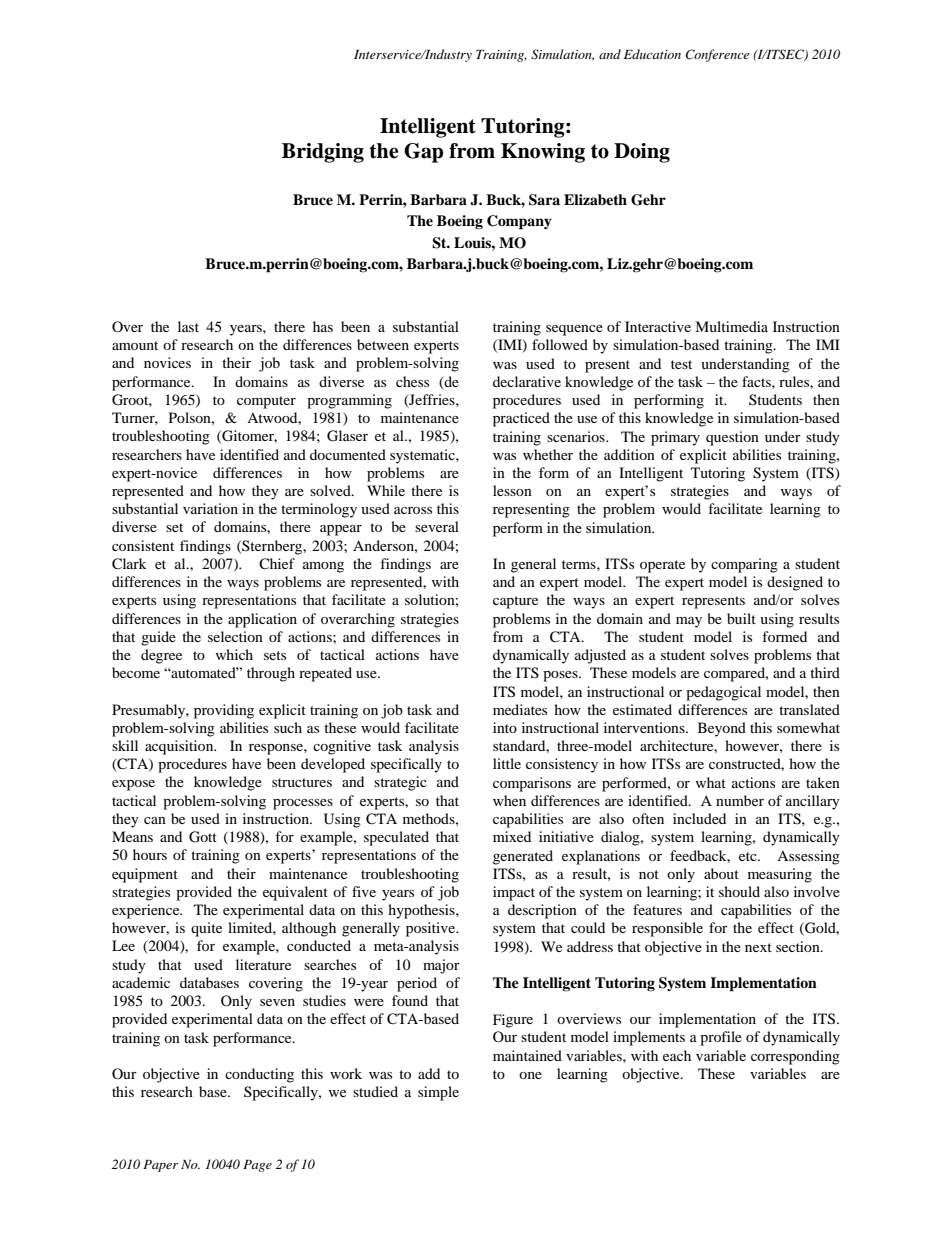  I want to click on impact, so click(514, 893).
